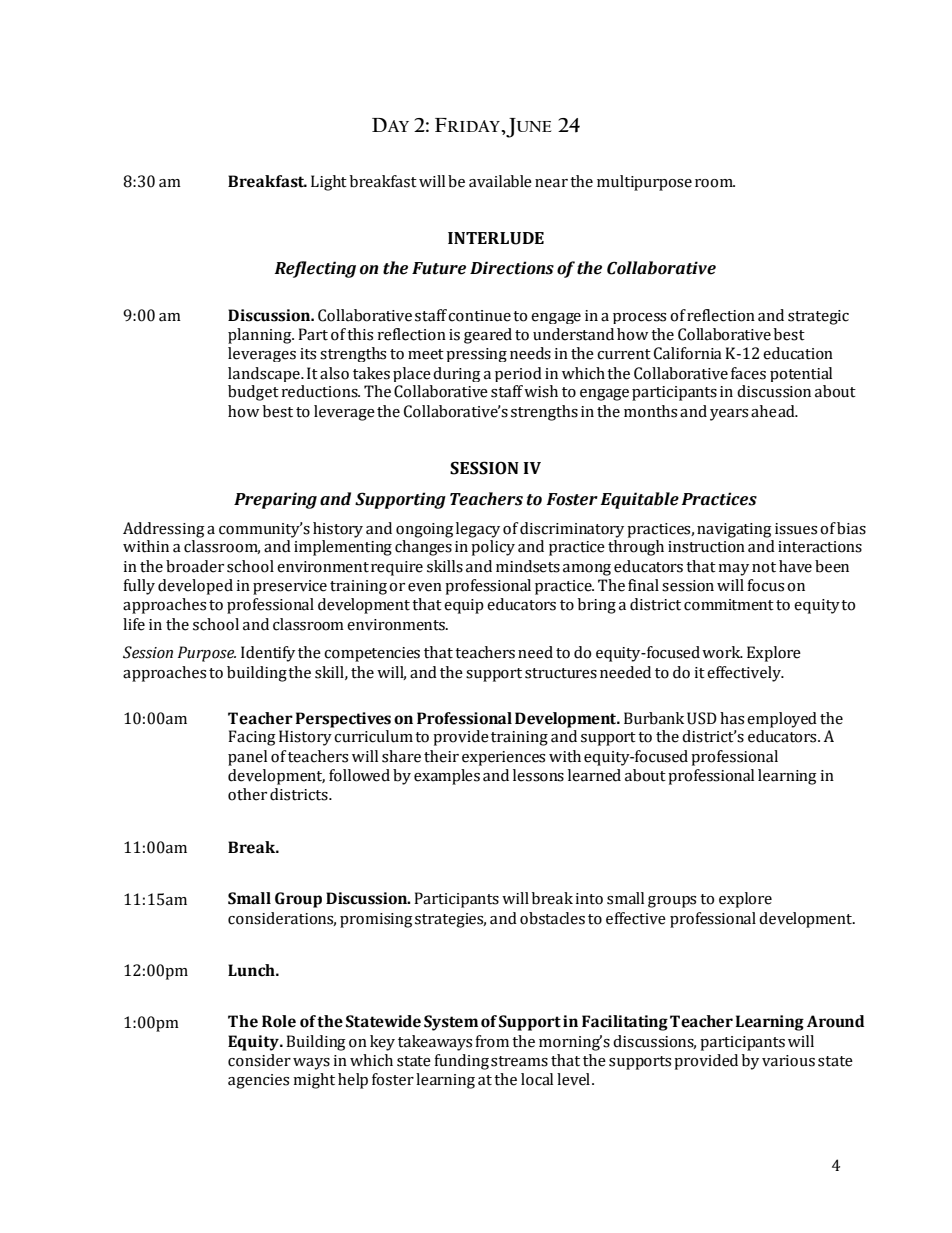 The width and height of the page is (952, 1233). I want to click on budget, so click(253, 393).
